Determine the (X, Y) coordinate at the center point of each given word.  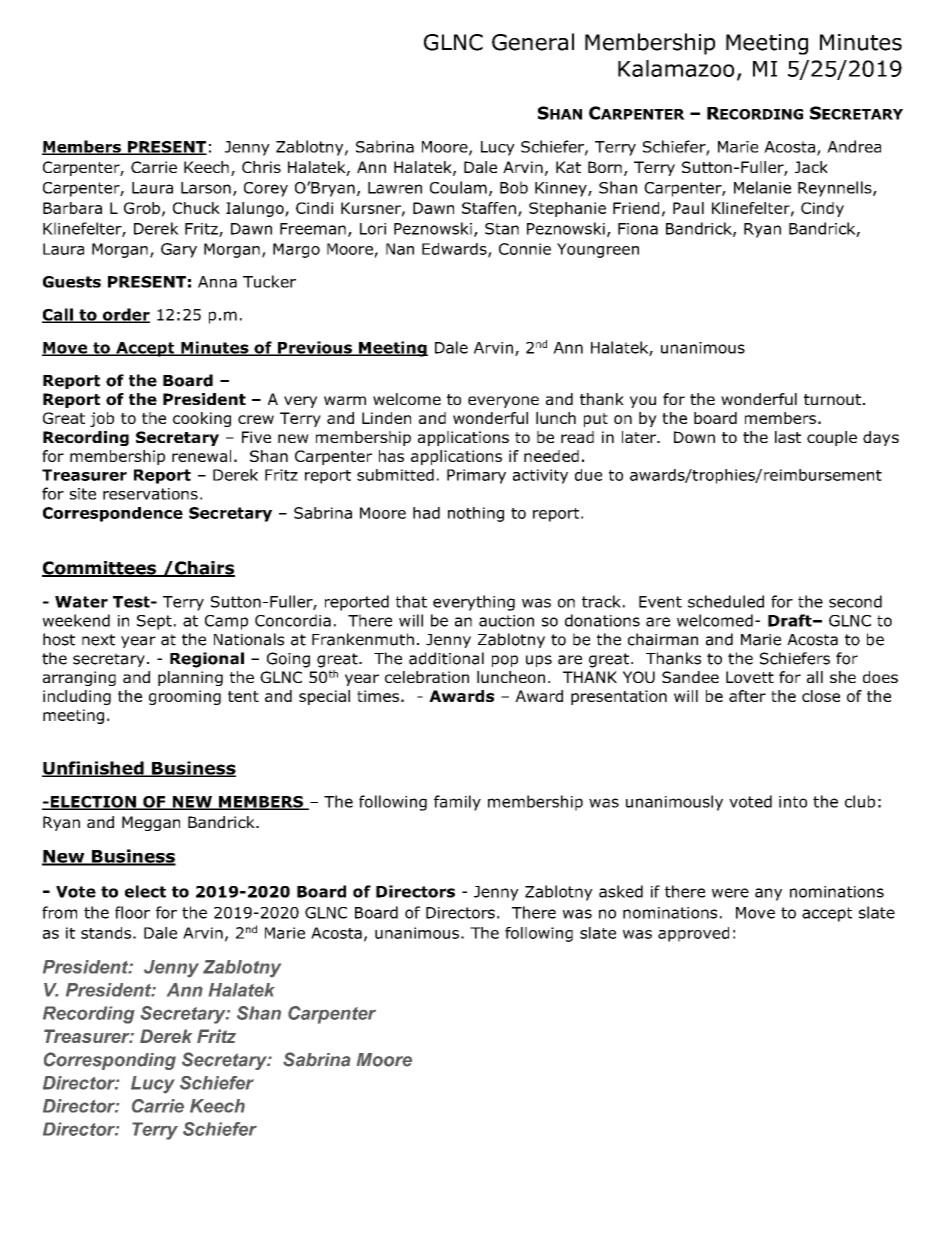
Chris (261, 167)
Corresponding (110, 1061)
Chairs (204, 569)
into (793, 802)
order (125, 315)
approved (693, 934)
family (457, 803)
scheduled (726, 601)
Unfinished (94, 769)
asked (621, 891)
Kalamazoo (676, 68)
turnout (832, 399)
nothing (476, 514)
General (533, 42)
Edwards (455, 250)
